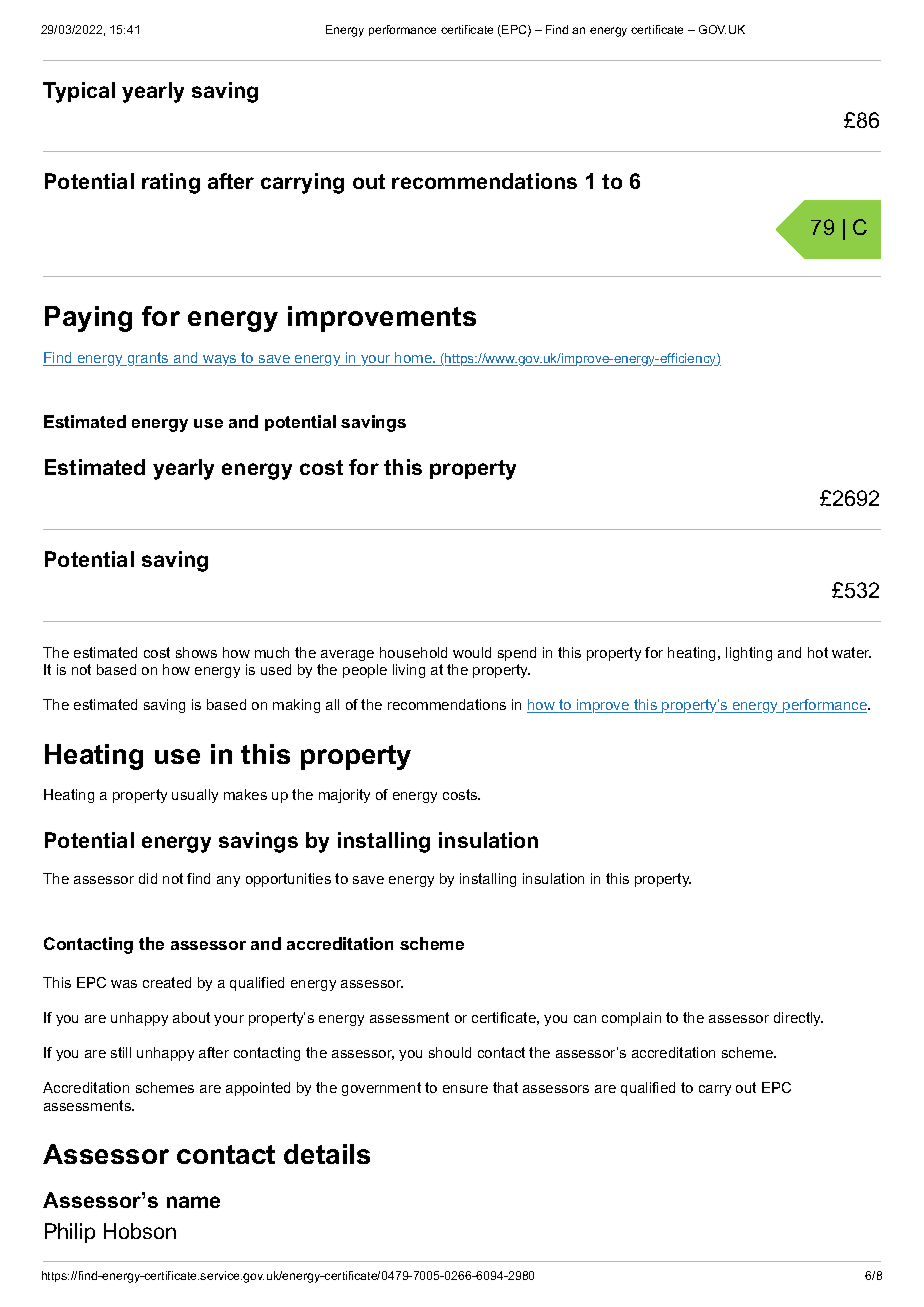 This screenshot has height=1307, width=924. I want to click on should, so click(450, 1052).
